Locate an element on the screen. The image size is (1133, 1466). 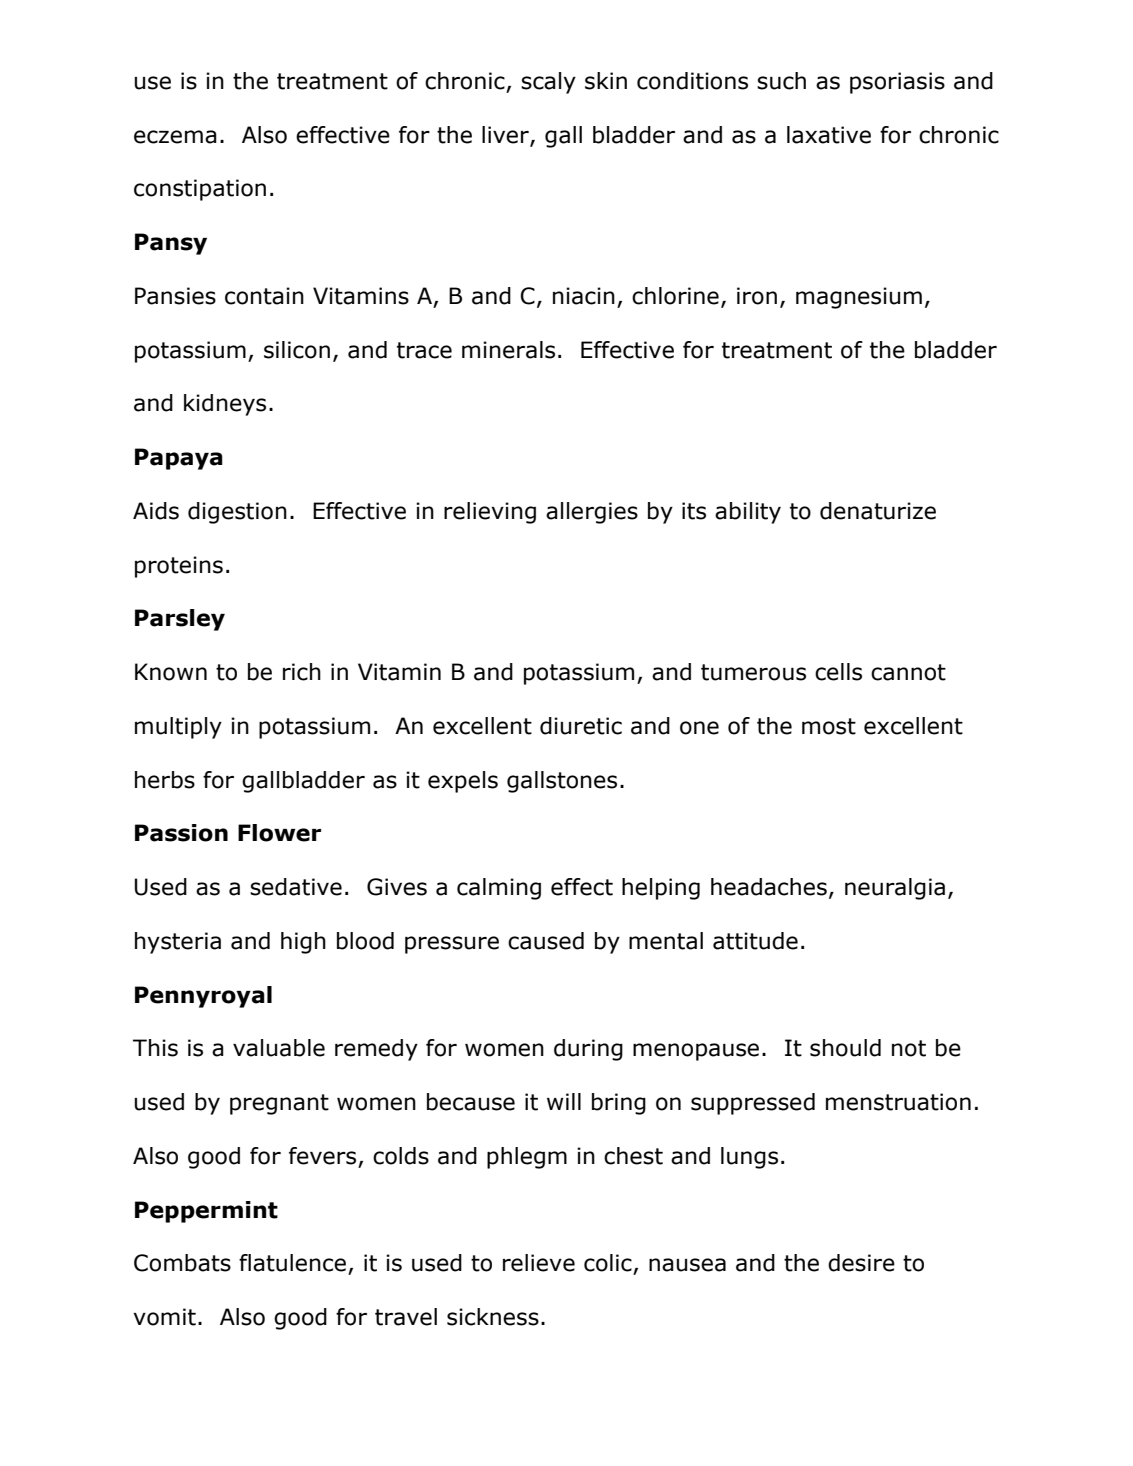
digestion is located at coordinates (237, 513).
